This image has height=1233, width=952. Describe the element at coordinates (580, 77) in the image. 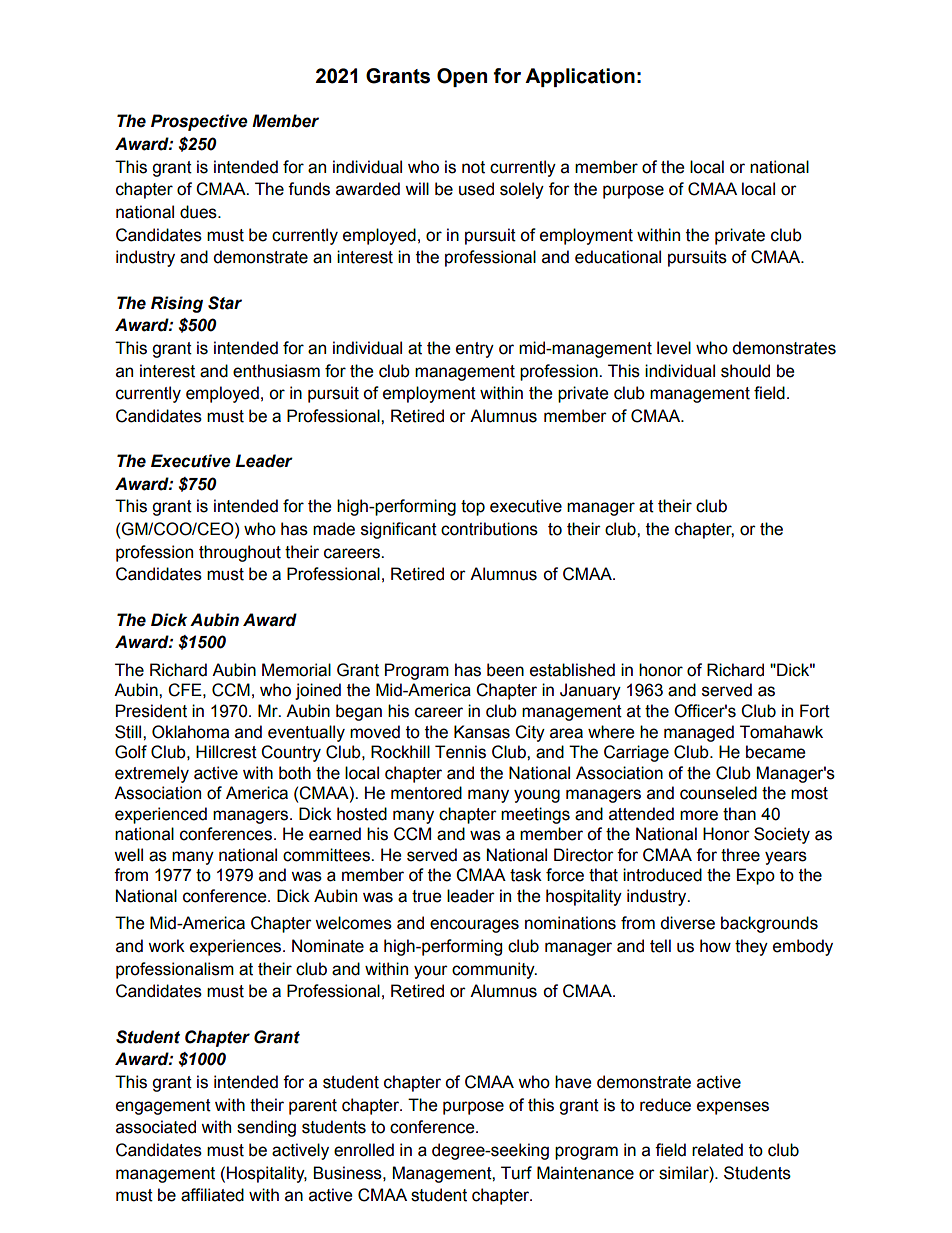

I see `Application` at that location.
